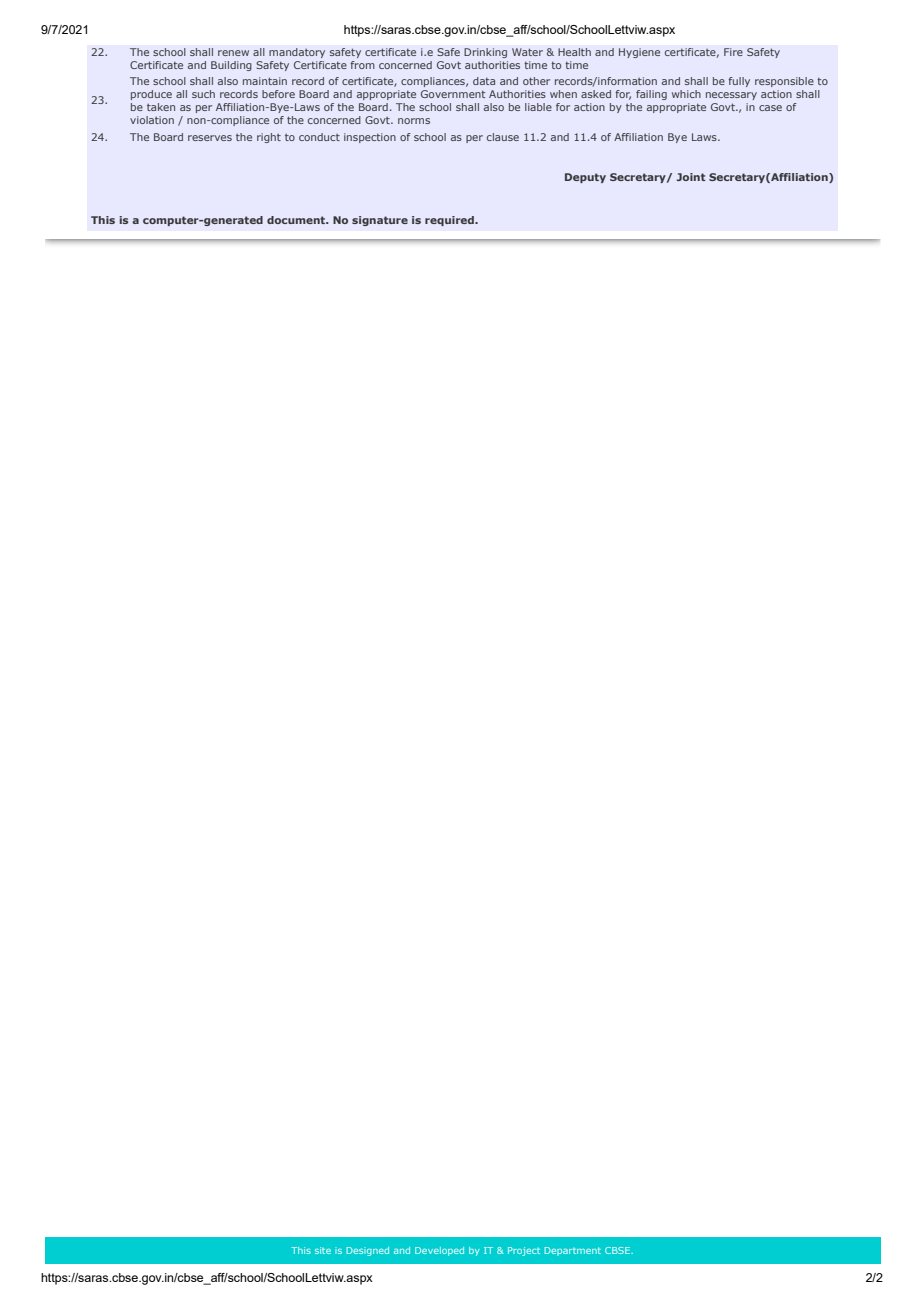 This image has height=1308, width=924. Describe the element at coordinates (380, 221) in the image. I see `signature` at that location.
